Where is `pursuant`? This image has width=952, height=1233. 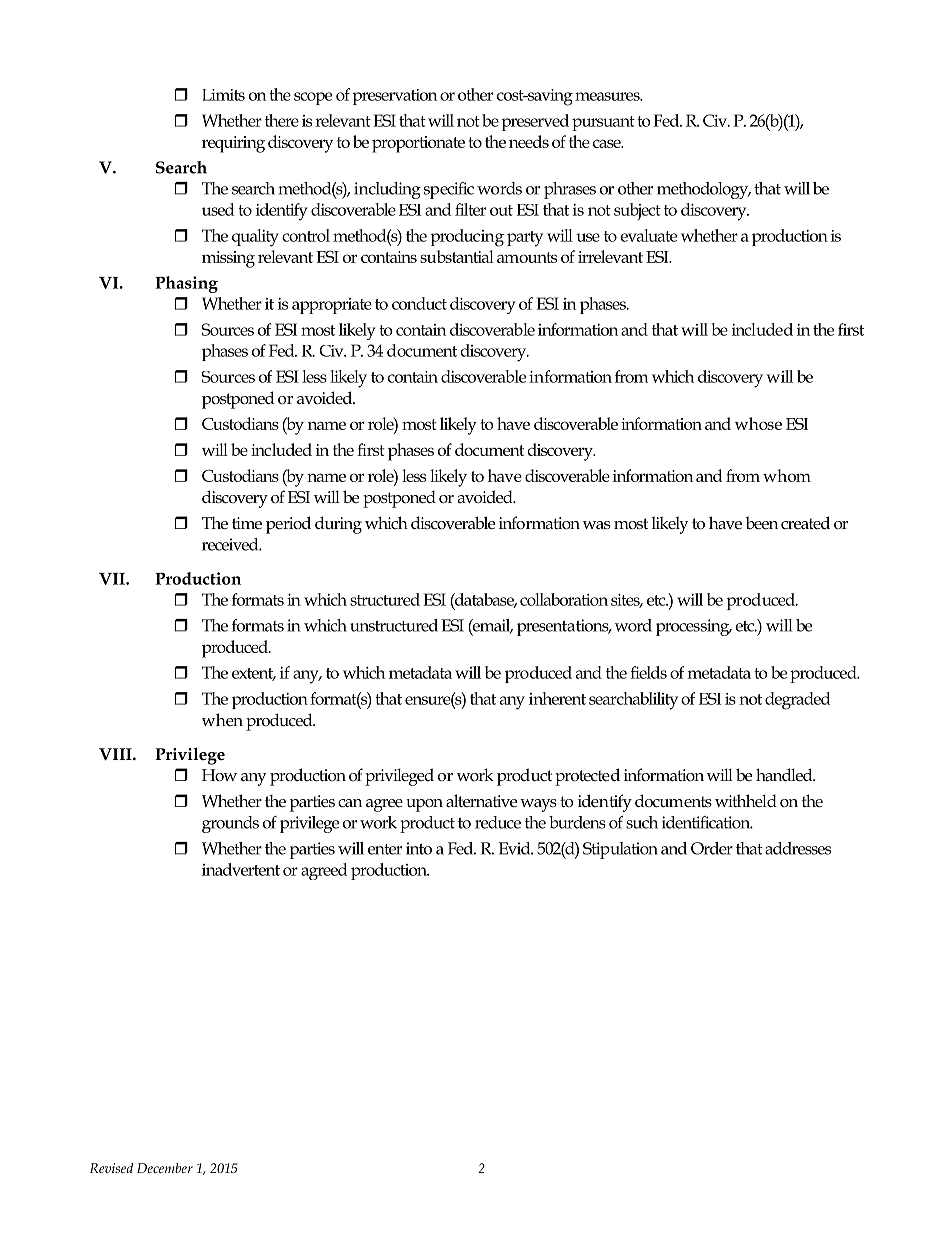
pursuant is located at coordinates (603, 123).
